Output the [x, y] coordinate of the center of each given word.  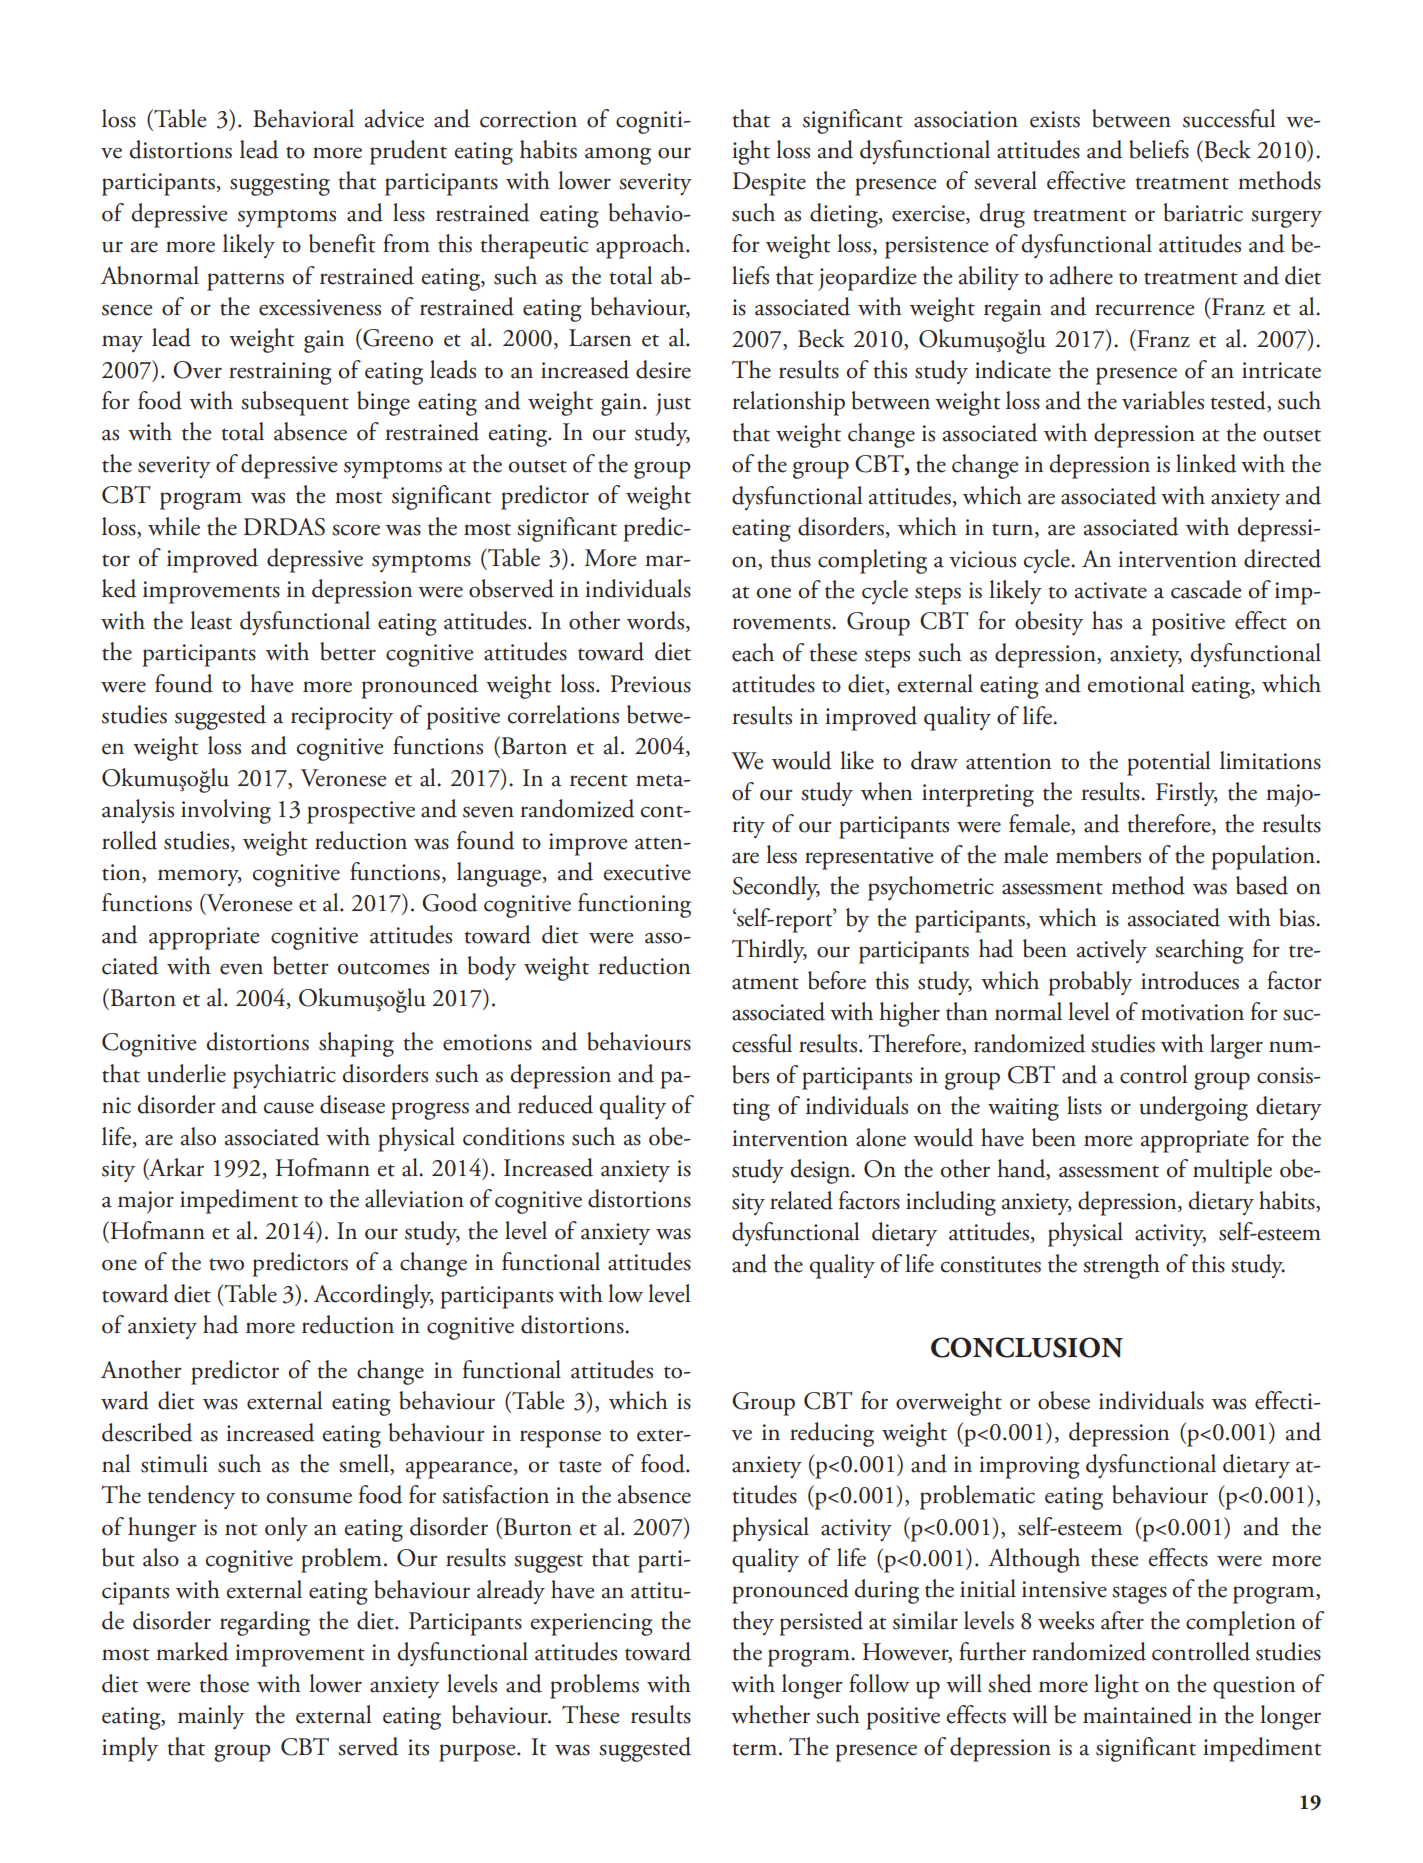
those [224, 1683]
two [226, 1264]
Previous [651, 684]
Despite [769, 184]
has [1107, 620]
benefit [342, 243]
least [211, 620]
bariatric [1203, 212]
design [822, 1171]
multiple [1232, 1171]
